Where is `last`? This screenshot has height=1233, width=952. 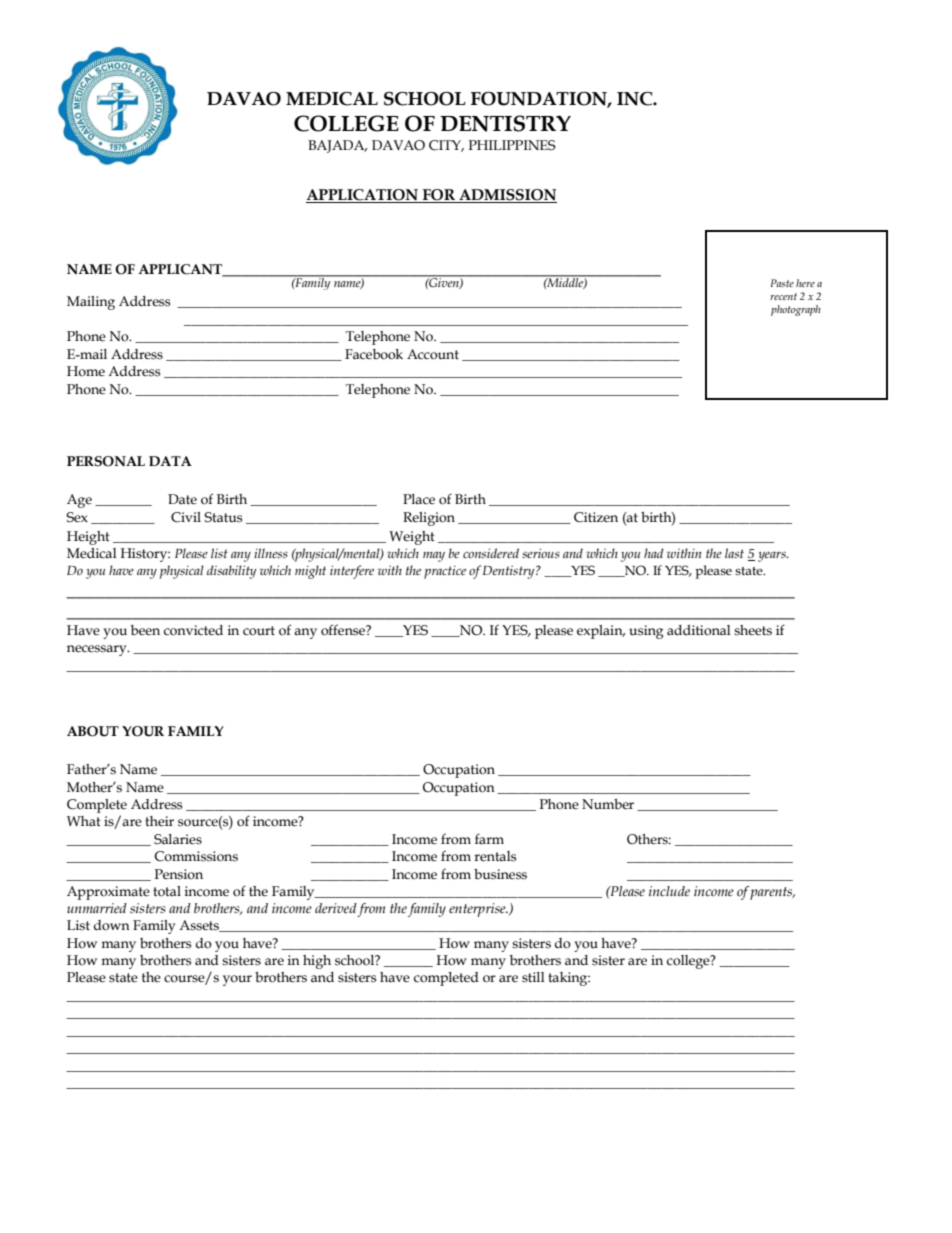 last is located at coordinates (734, 553).
